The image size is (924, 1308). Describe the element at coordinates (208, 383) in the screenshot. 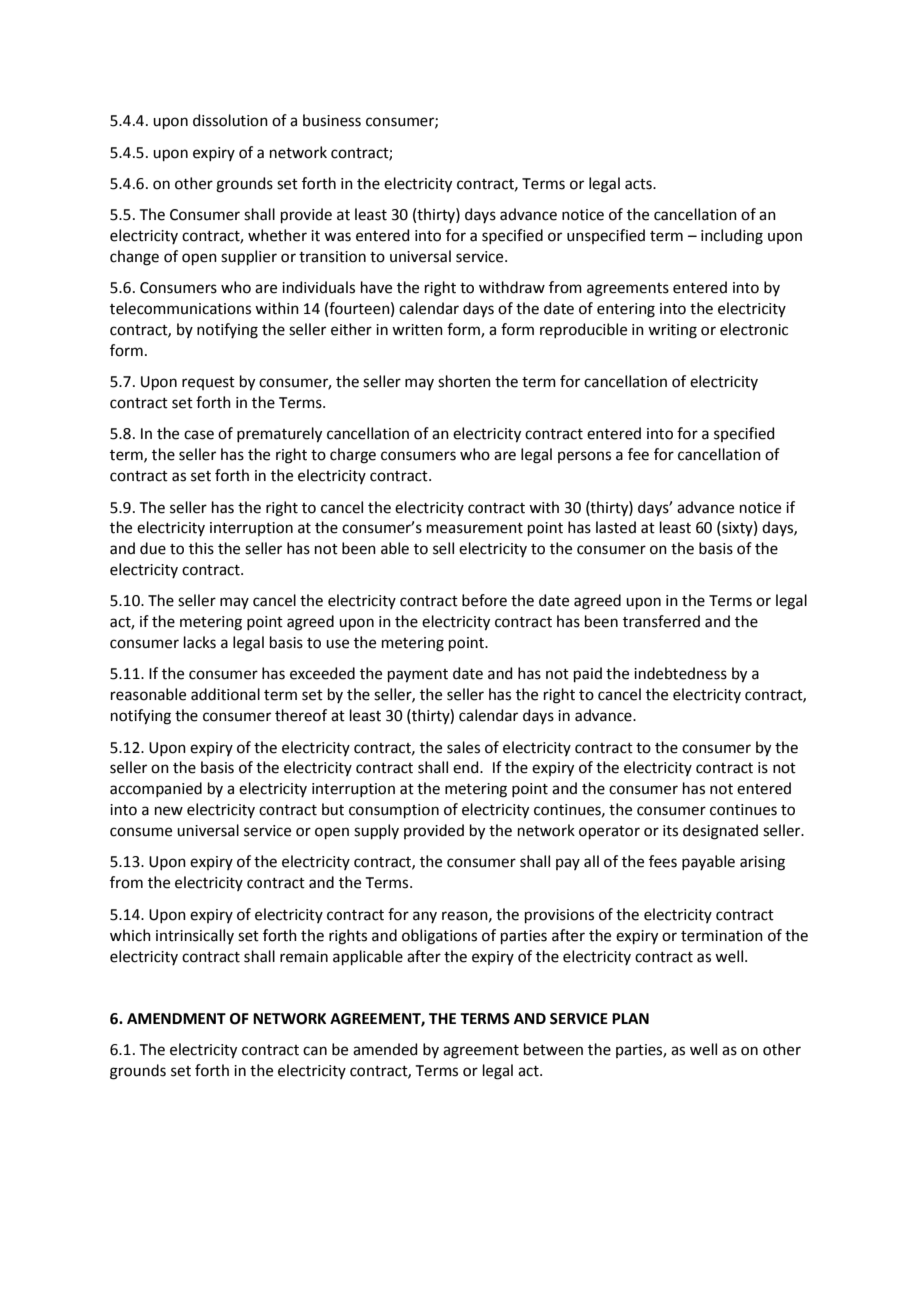

I see `request` at that location.
